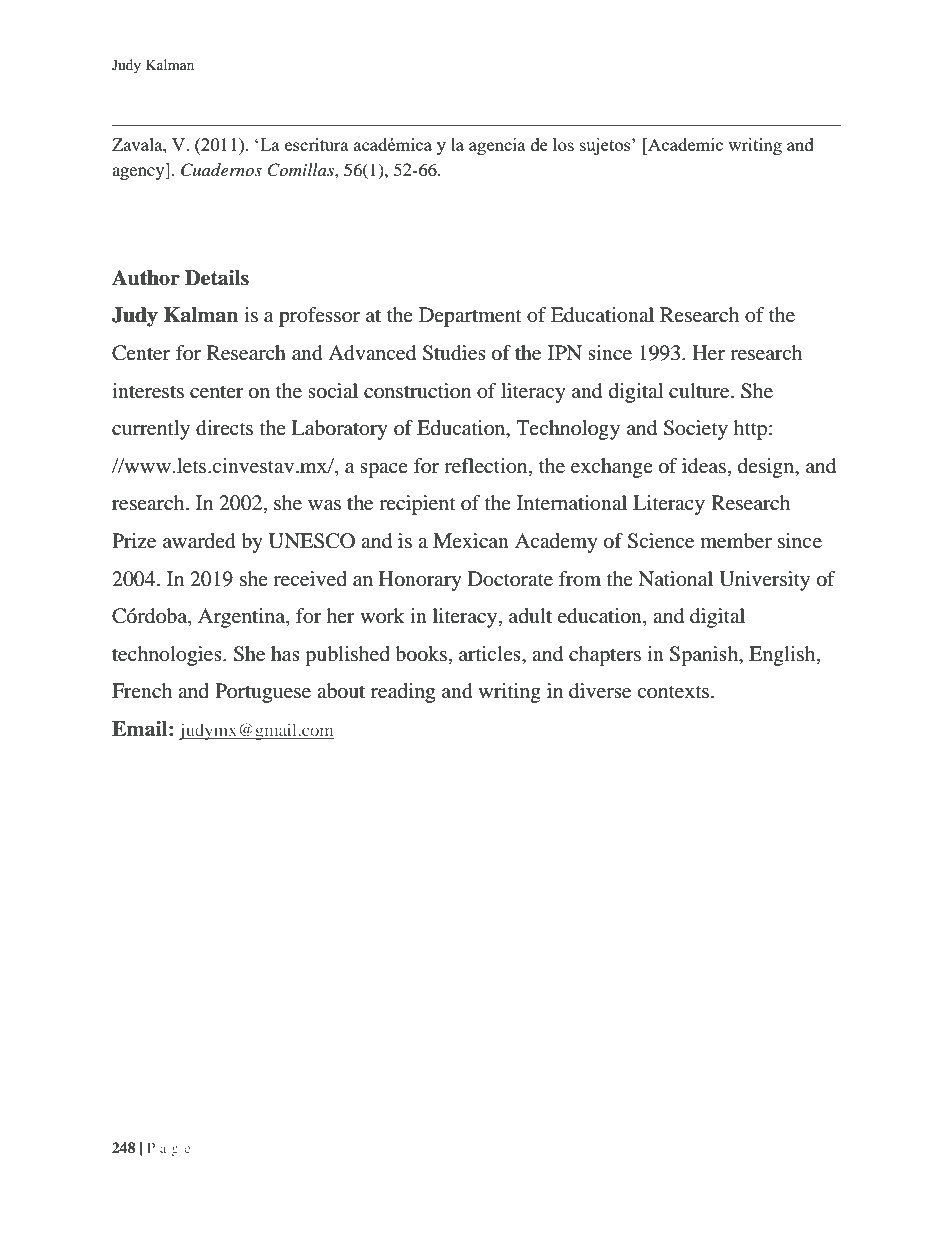 The height and width of the page is (1233, 952). Describe the element at coordinates (470, 317) in the page. I see `Department` at that location.
